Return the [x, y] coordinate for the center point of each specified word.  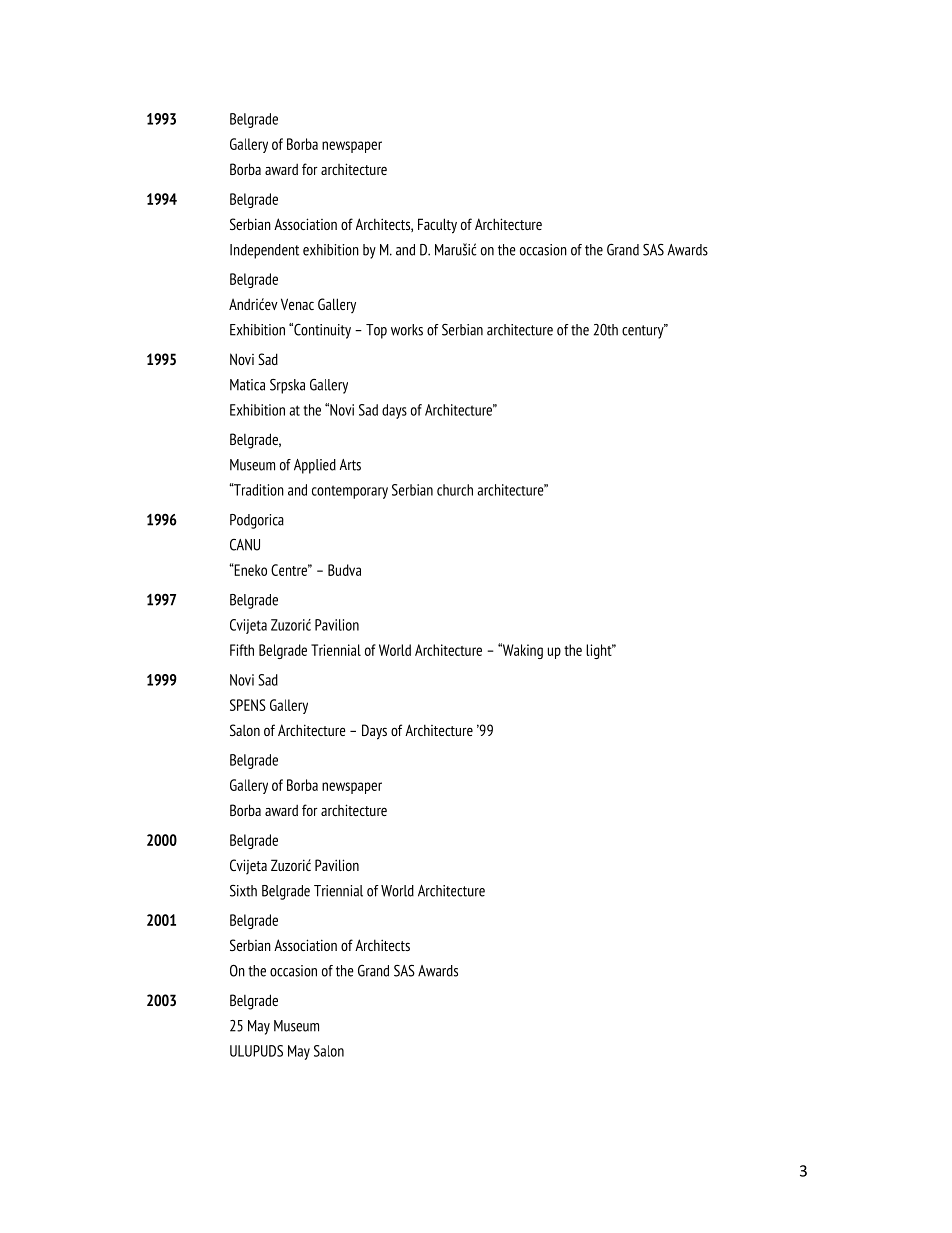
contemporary [350, 492]
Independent [264, 251]
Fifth [242, 650]
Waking [521, 651]
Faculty [437, 226]
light [600, 651]
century [644, 331]
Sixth [243, 891]
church [455, 490]
